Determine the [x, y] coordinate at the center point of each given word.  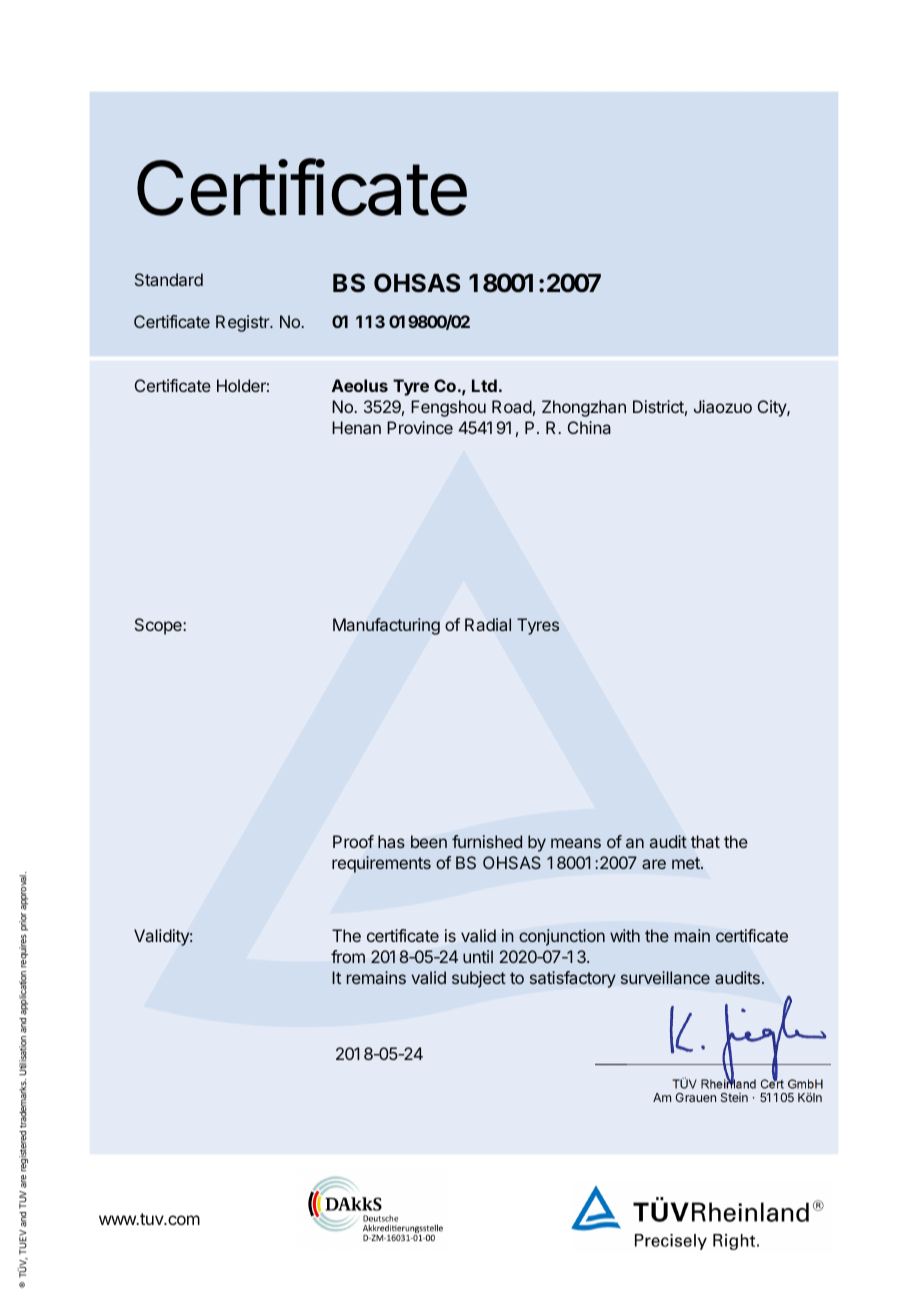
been [429, 841]
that [705, 841]
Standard [169, 279]
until [478, 956]
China [589, 427]
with [625, 935]
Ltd [484, 385]
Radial [488, 625]
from [348, 956]
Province [420, 427]
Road [512, 406]
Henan [356, 427]
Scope [159, 626]
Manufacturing [386, 626]
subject [479, 979]
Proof [353, 841]
